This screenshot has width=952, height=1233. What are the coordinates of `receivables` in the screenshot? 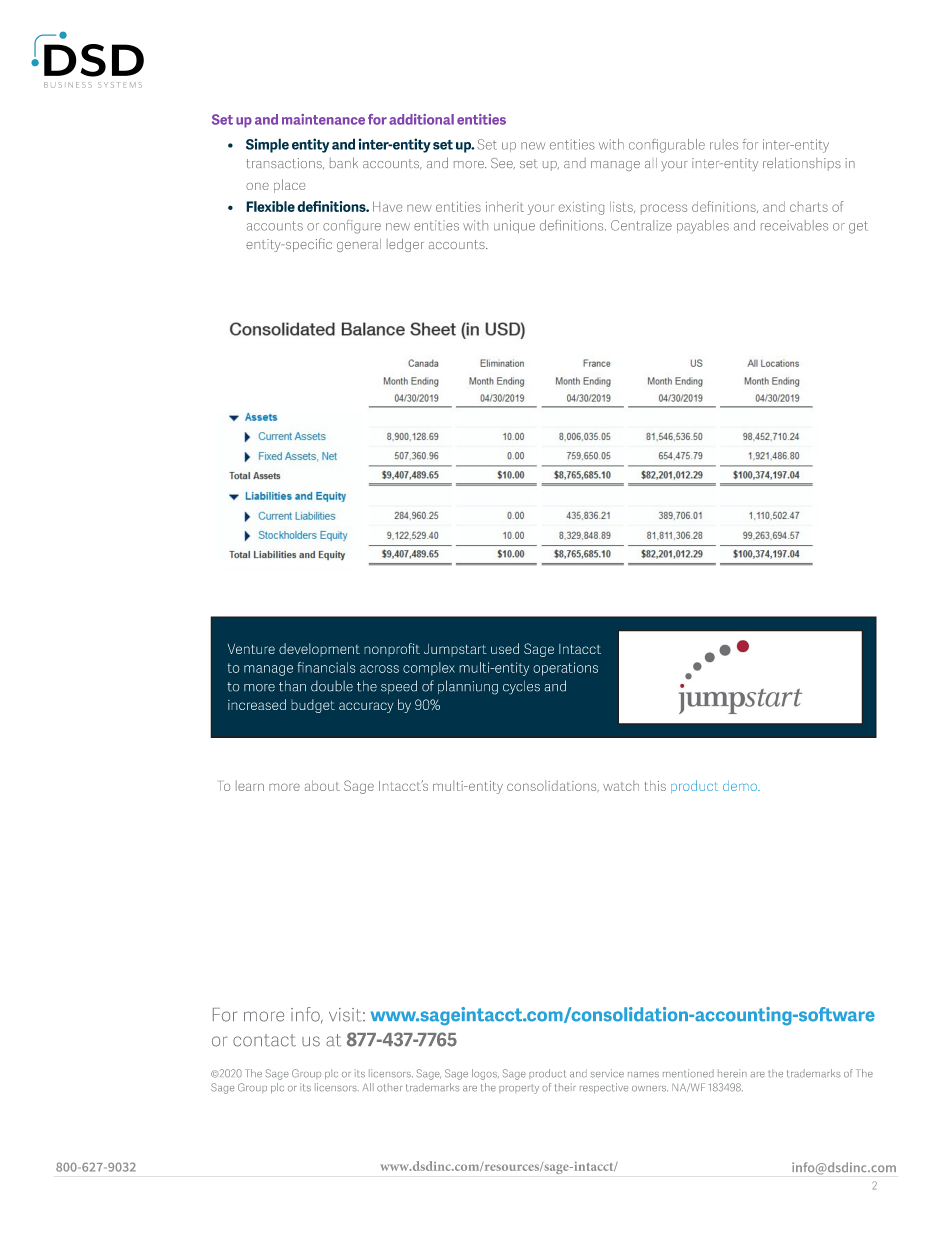 It's located at (794, 225).
